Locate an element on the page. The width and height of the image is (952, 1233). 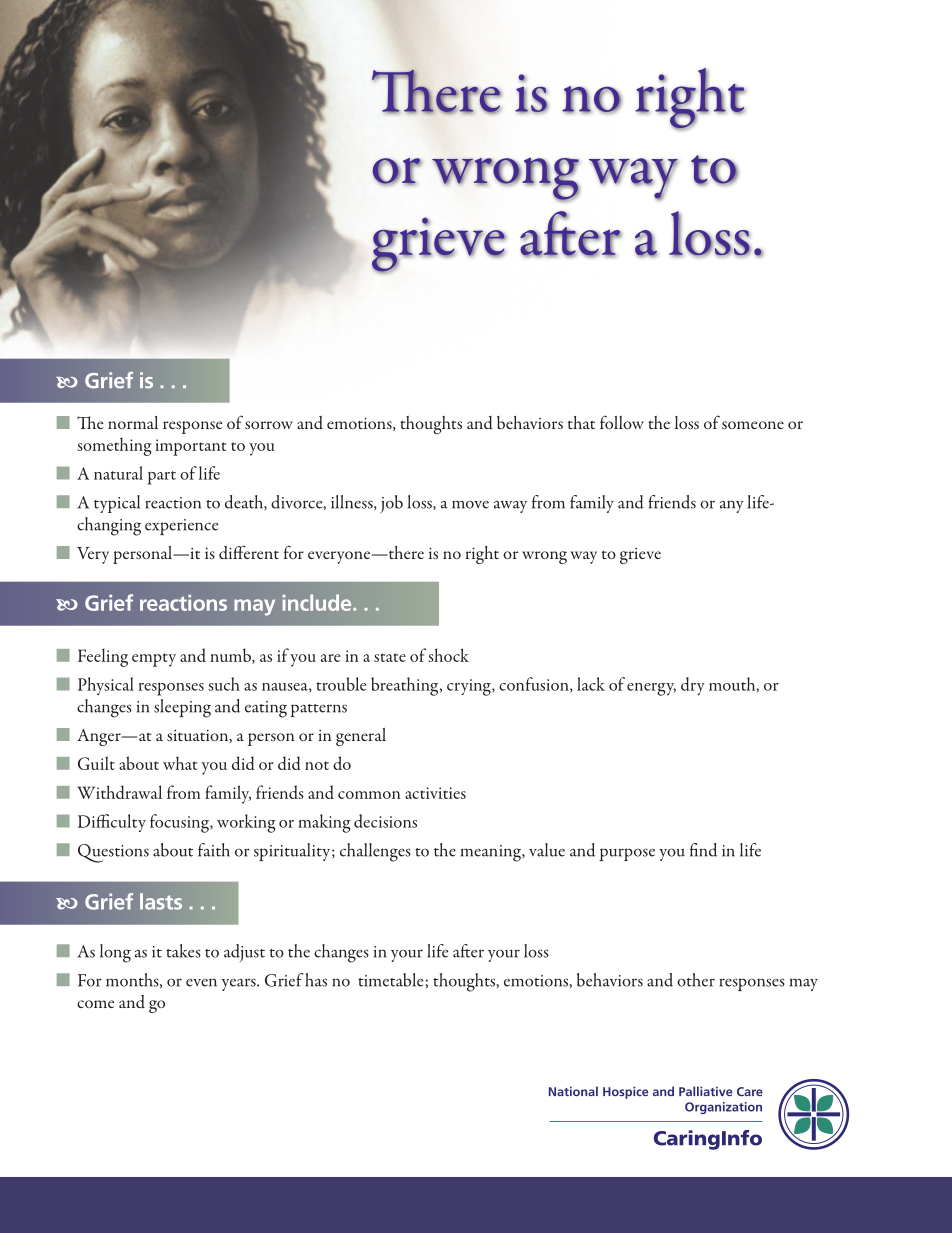
energy is located at coordinates (651, 689).
